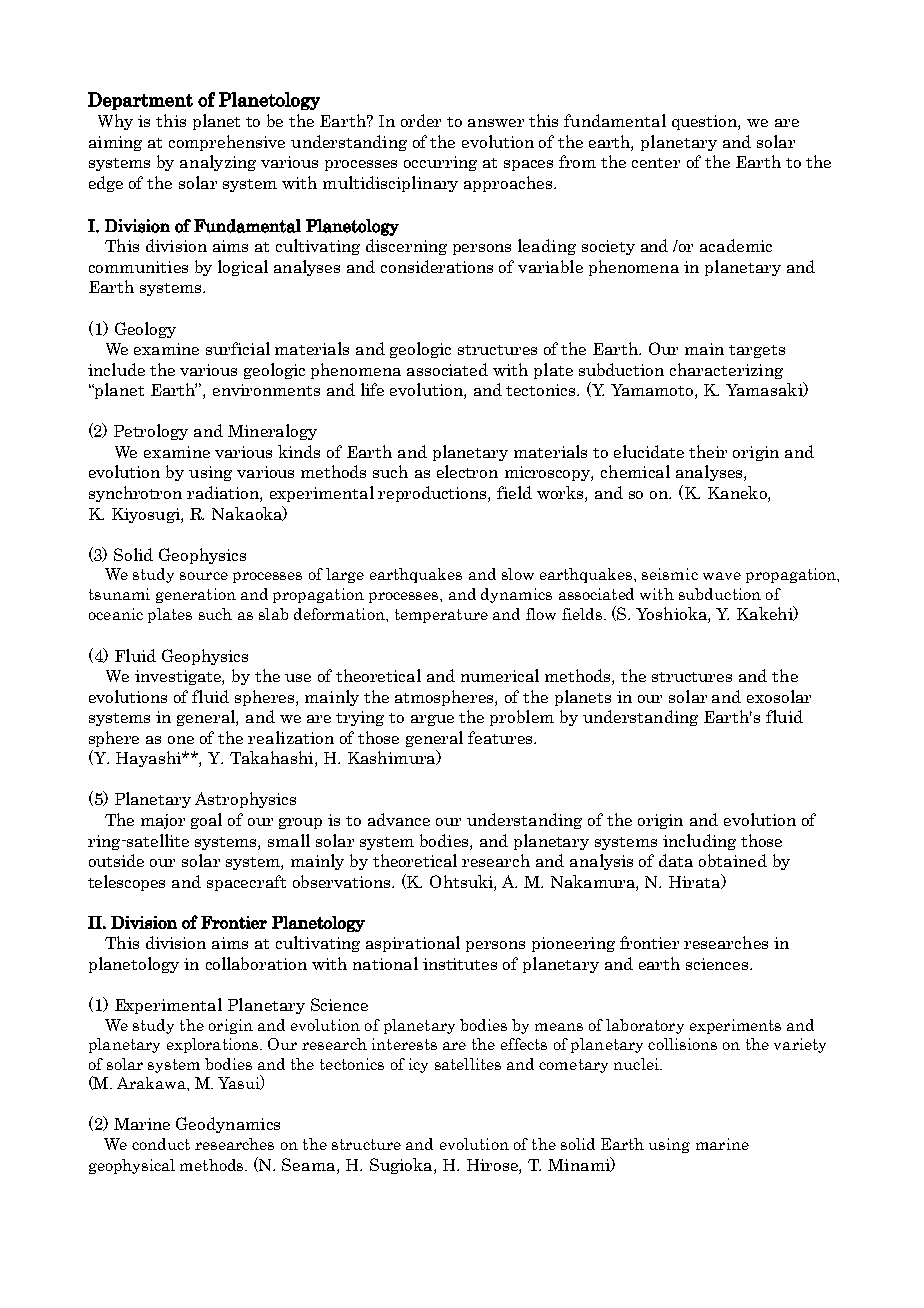 The image size is (924, 1308). Describe the element at coordinates (733, 860) in the document. I see `obtained` at that location.
